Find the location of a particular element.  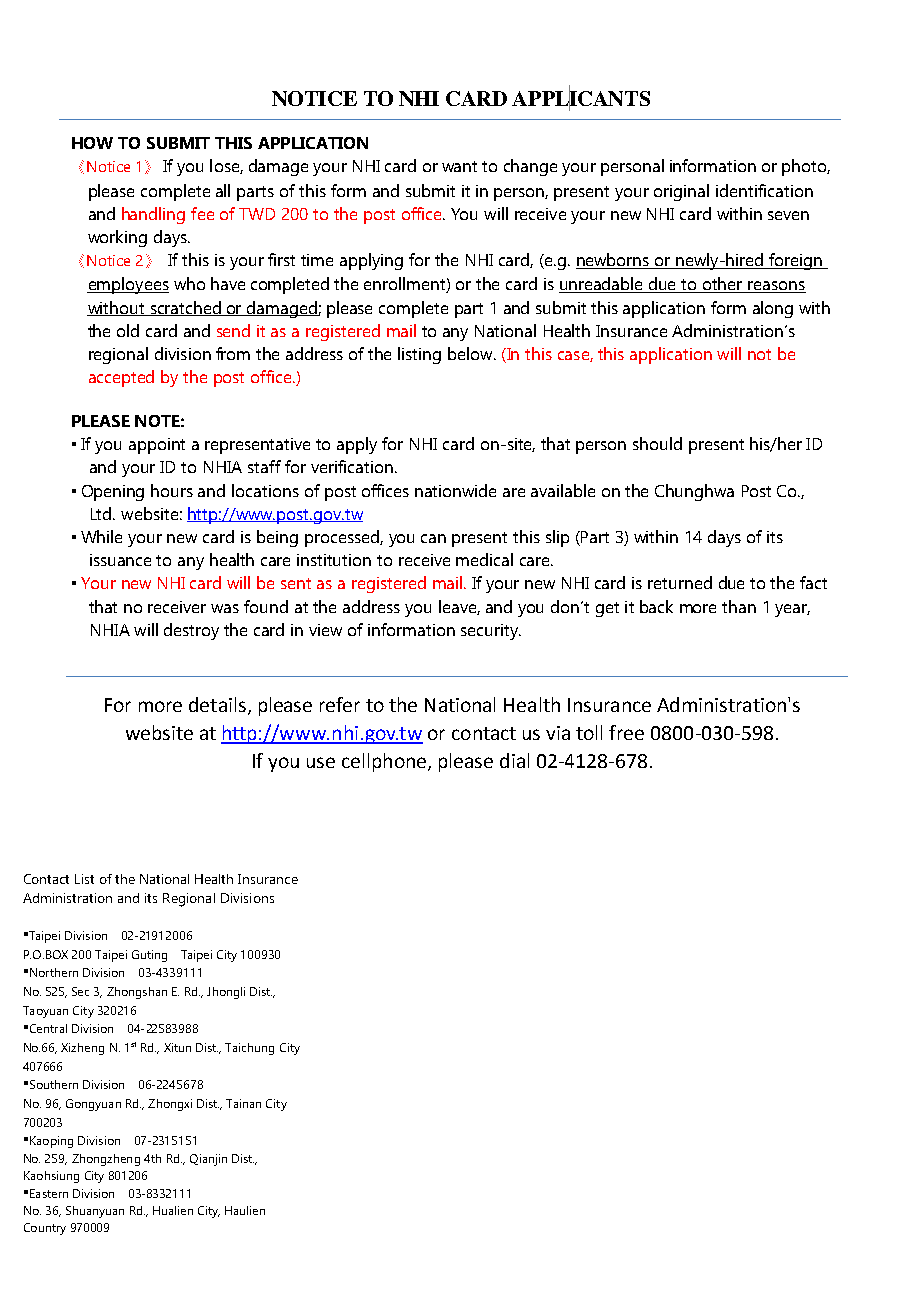

Opening is located at coordinates (113, 493).
